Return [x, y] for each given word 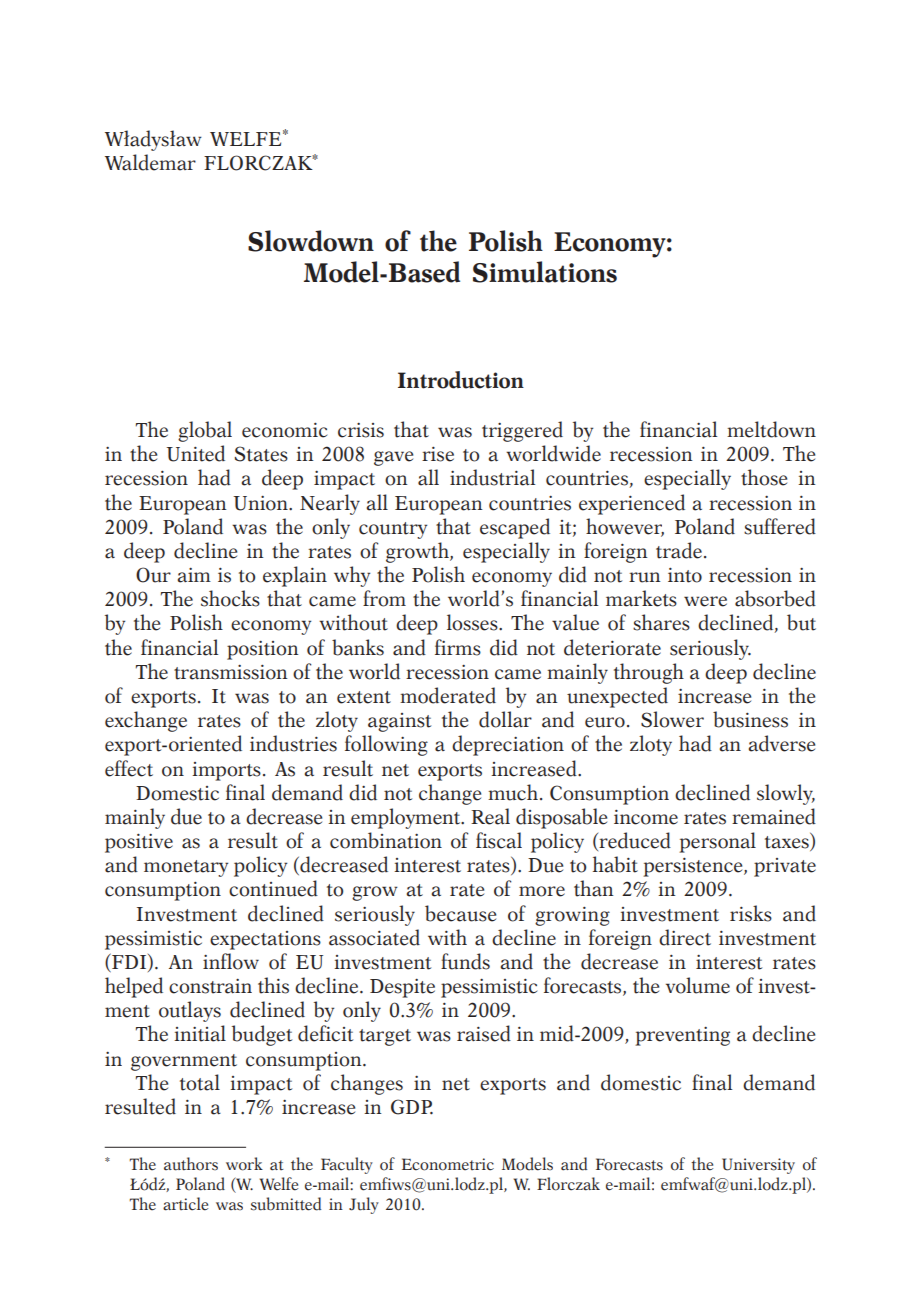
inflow [231, 961]
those [764, 477]
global [205, 431]
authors [191, 1164]
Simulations [545, 272]
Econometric [448, 1164]
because [460, 913]
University [758, 1166]
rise [438, 454]
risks [751, 913]
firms [458, 647]
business [750, 719]
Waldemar [150, 162]
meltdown [771, 429]
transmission [231, 672]
